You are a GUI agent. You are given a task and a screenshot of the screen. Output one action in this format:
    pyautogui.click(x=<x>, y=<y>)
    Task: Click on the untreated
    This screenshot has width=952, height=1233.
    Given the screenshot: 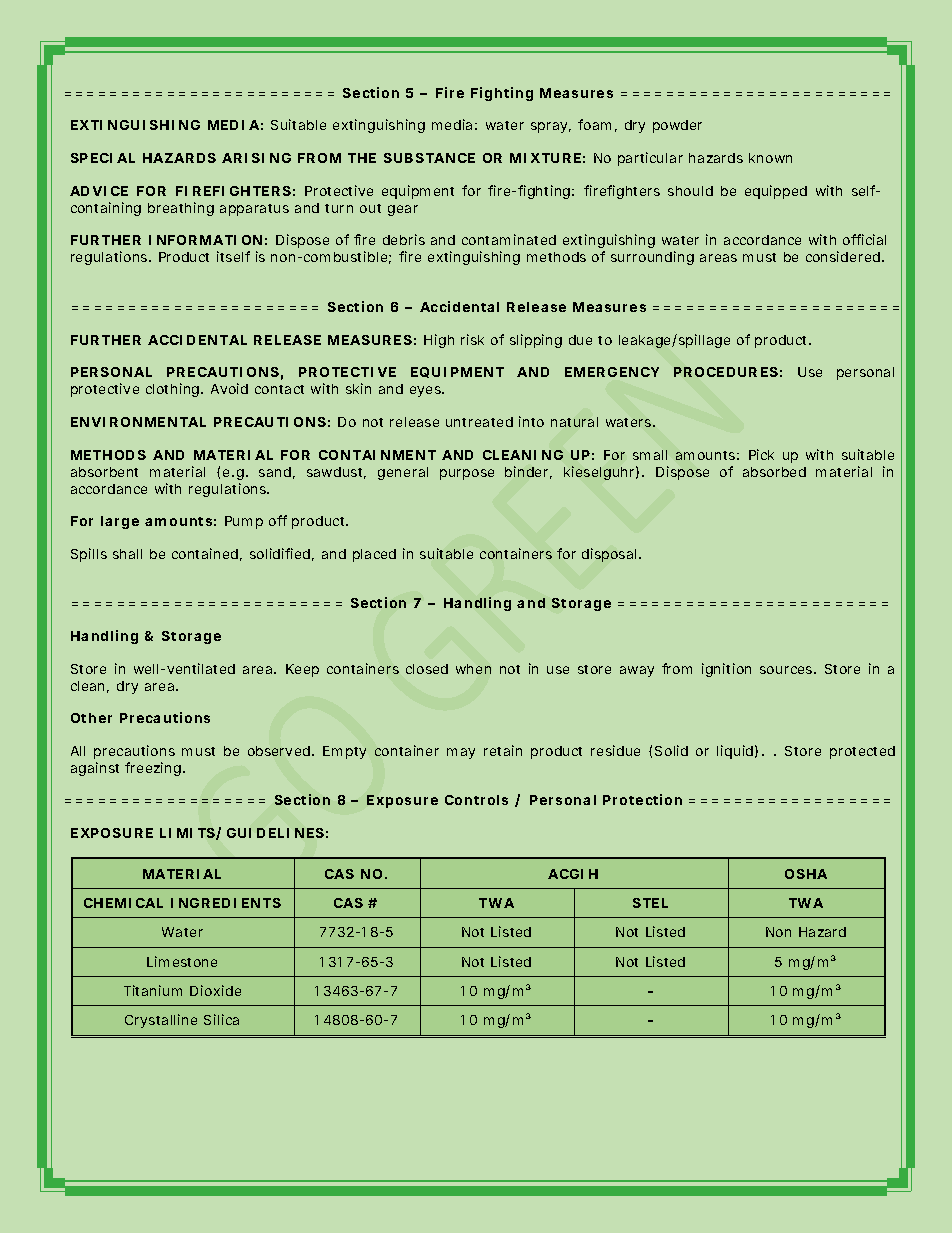 What is the action you would take?
    pyautogui.click(x=479, y=422)
